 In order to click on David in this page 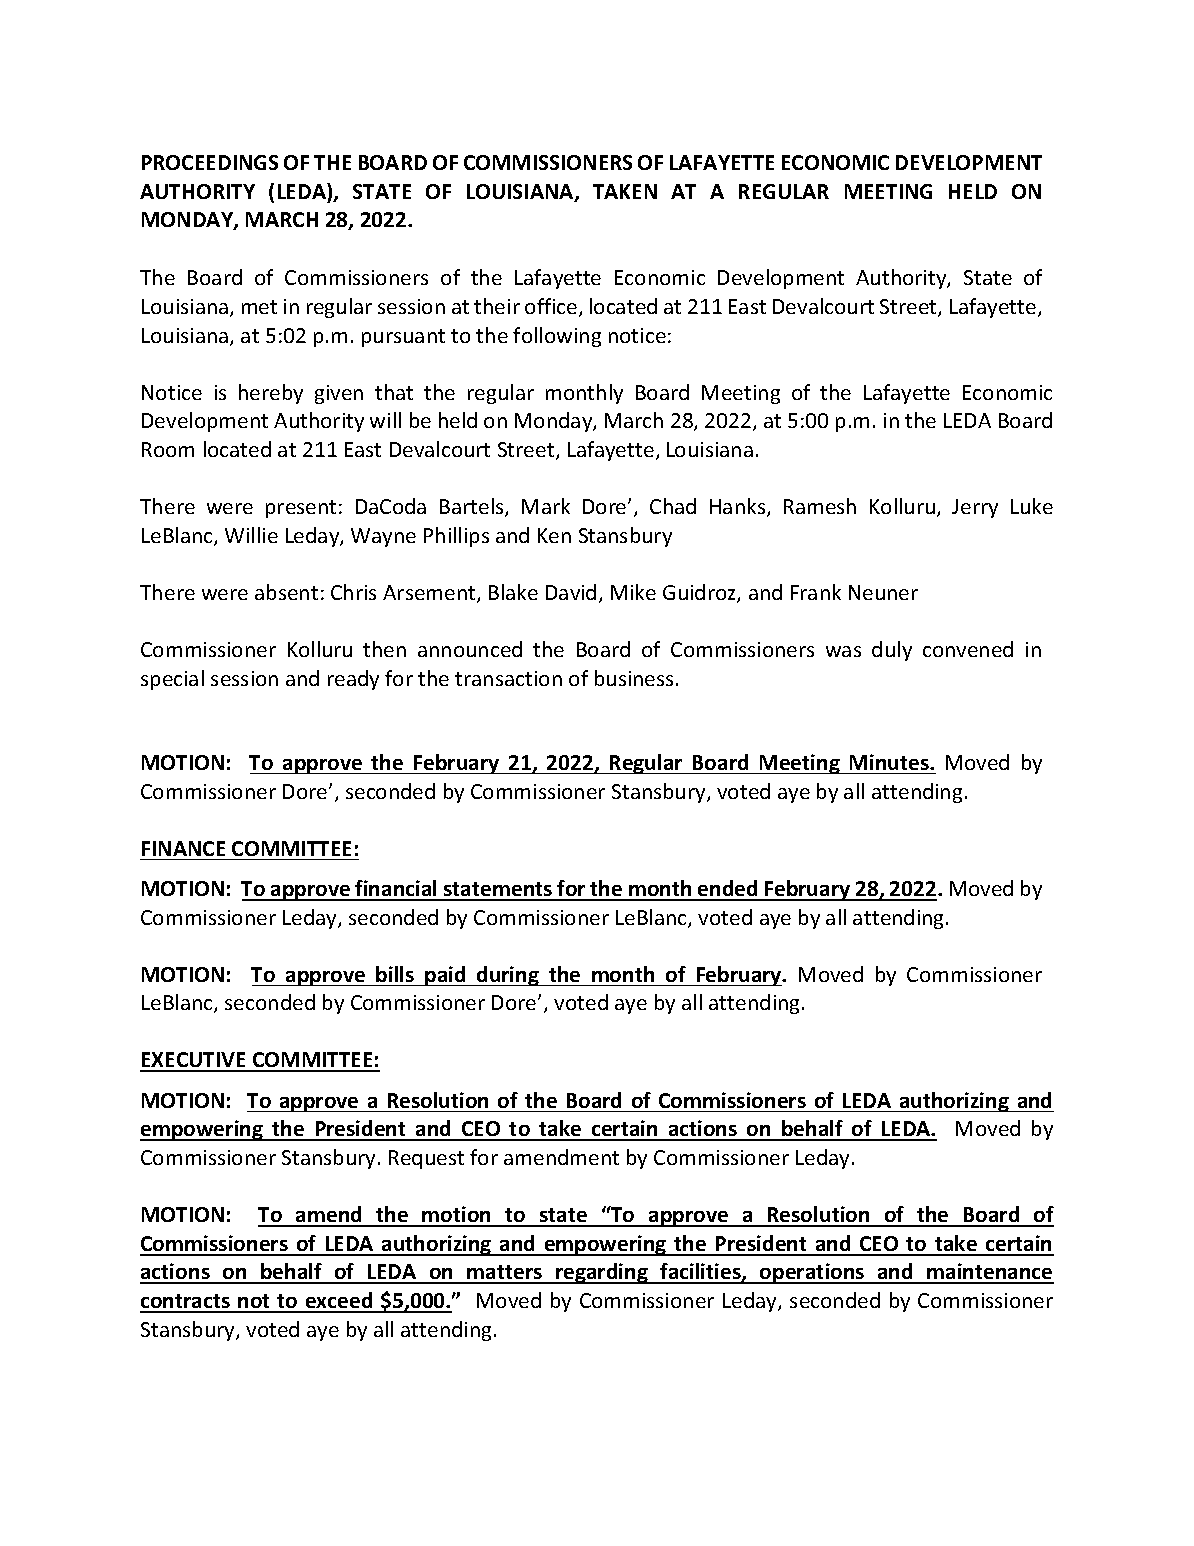, I will do `click(571, 592)`.
